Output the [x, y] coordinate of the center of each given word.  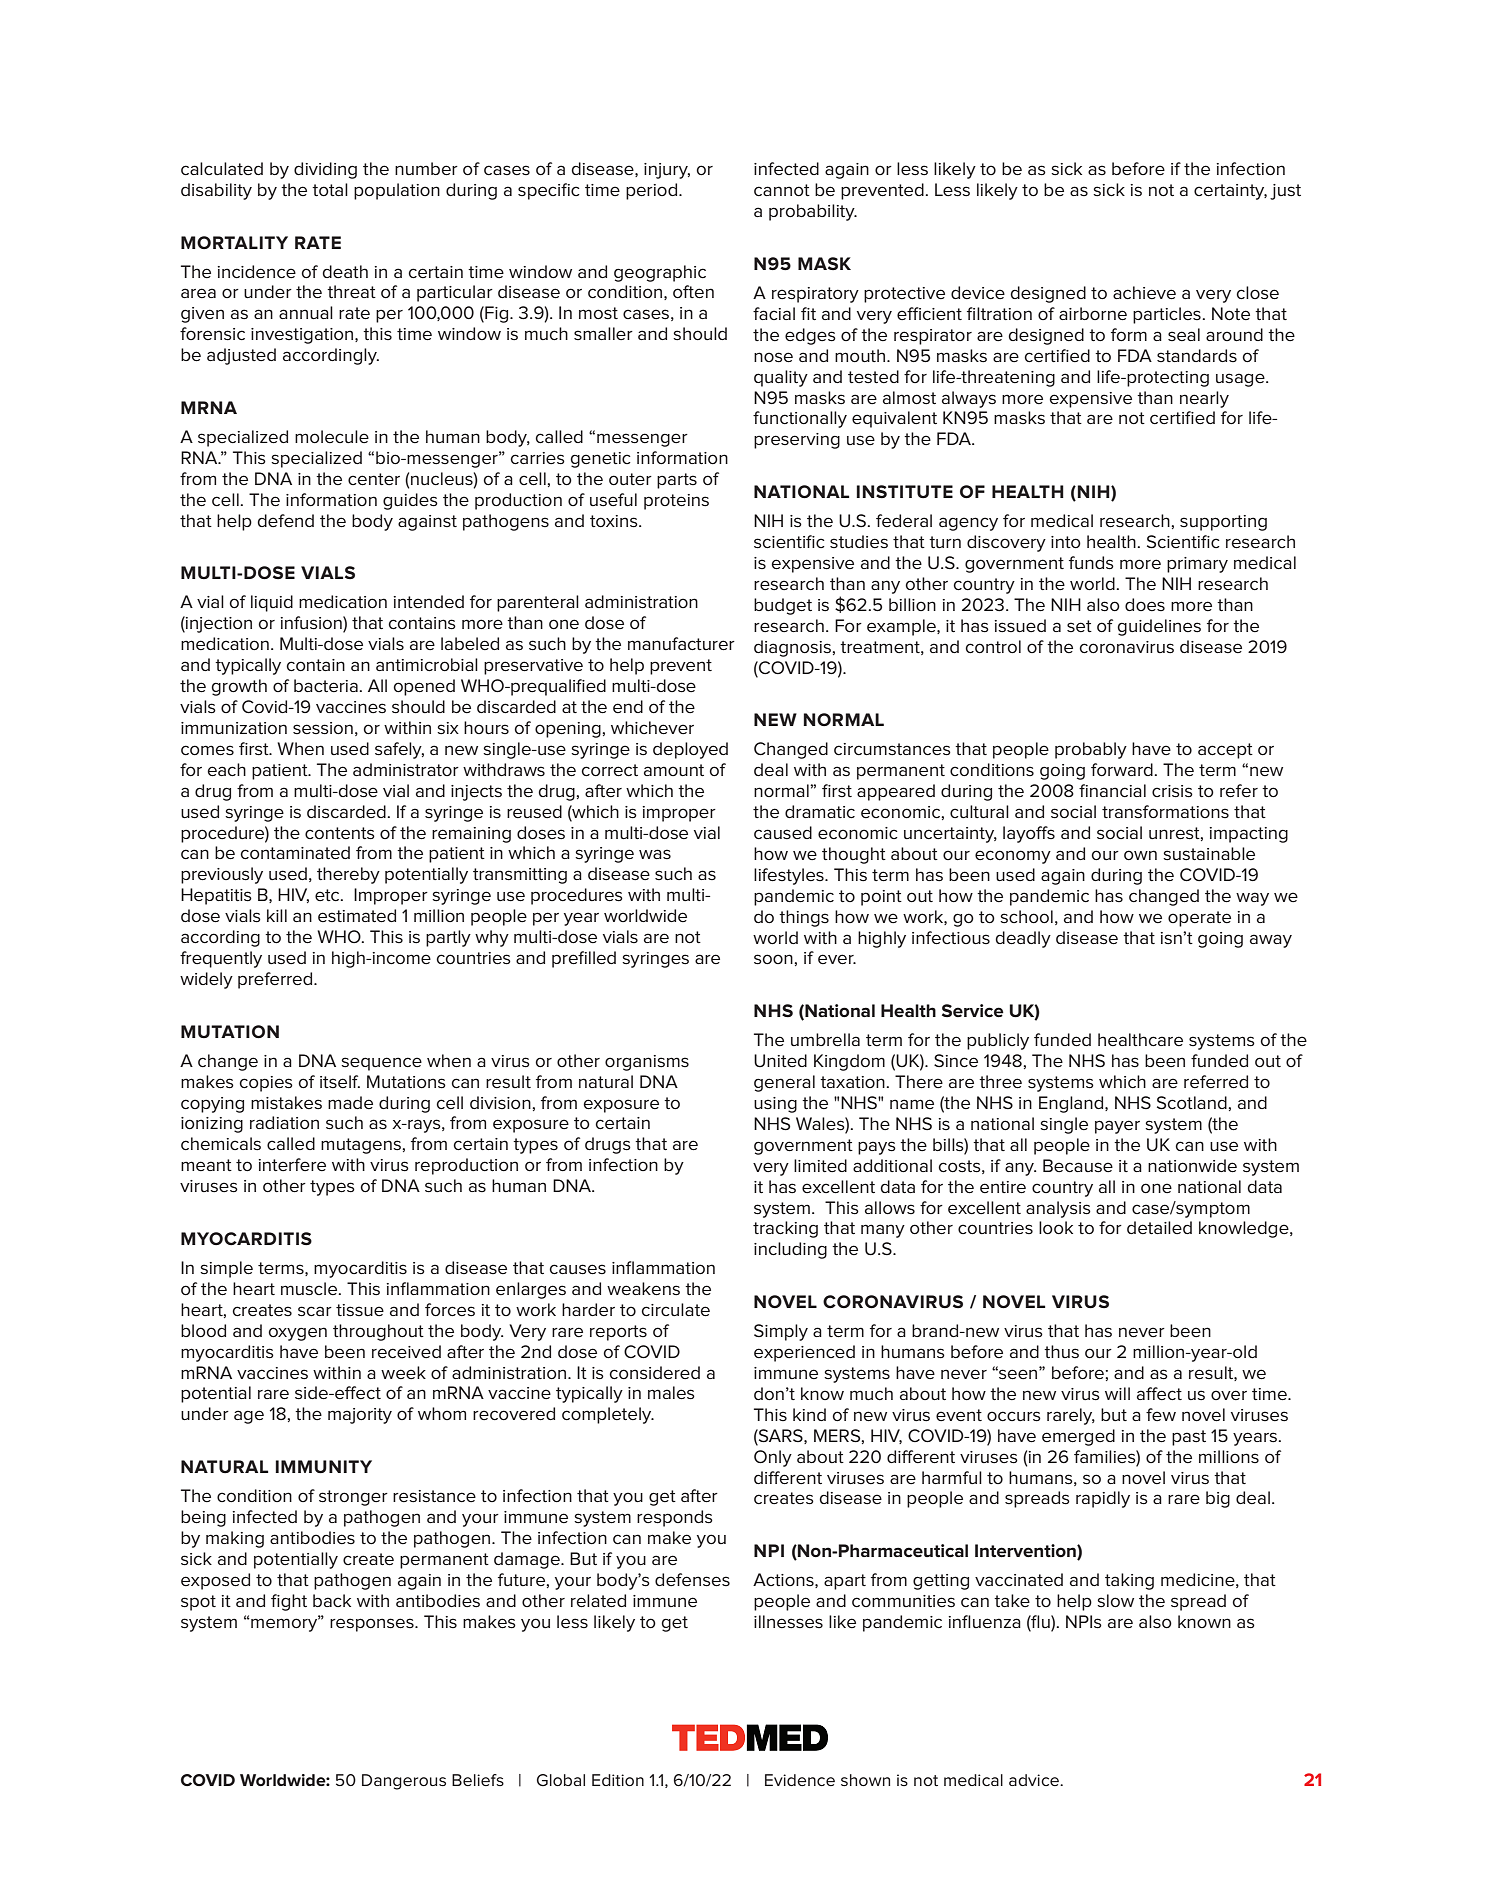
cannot [782, 190]
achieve [1144, 293]
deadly [1023, 939]
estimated [357, 916]
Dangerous [404, 1782]
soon [773, 959]
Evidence [800, 1780]
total [330, 189]
